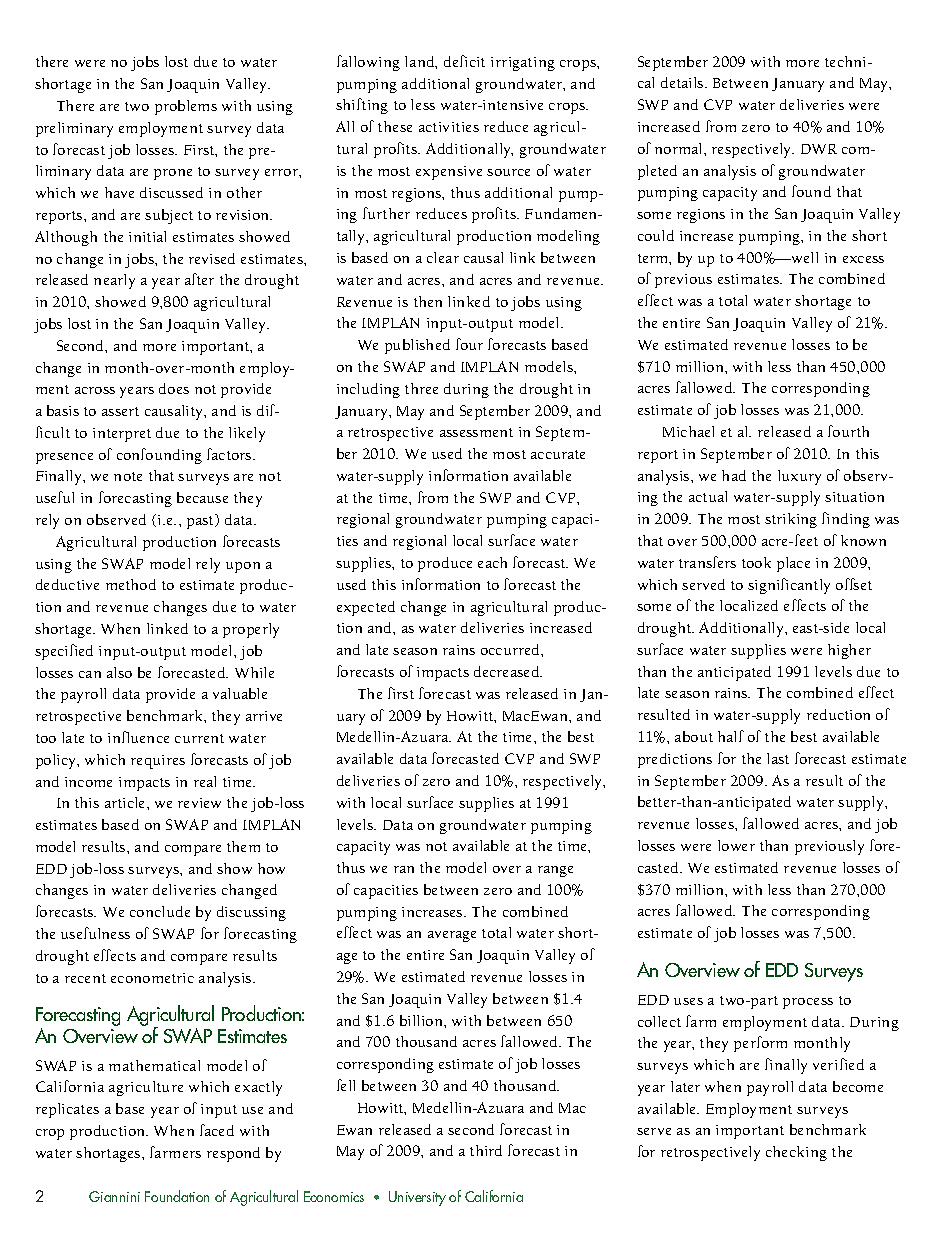 This screenshot has width=952, height=1233. What do you see at coordinates (789, 586) in the screenshot?
I see `significantly` at bounding box center [789, 586].
